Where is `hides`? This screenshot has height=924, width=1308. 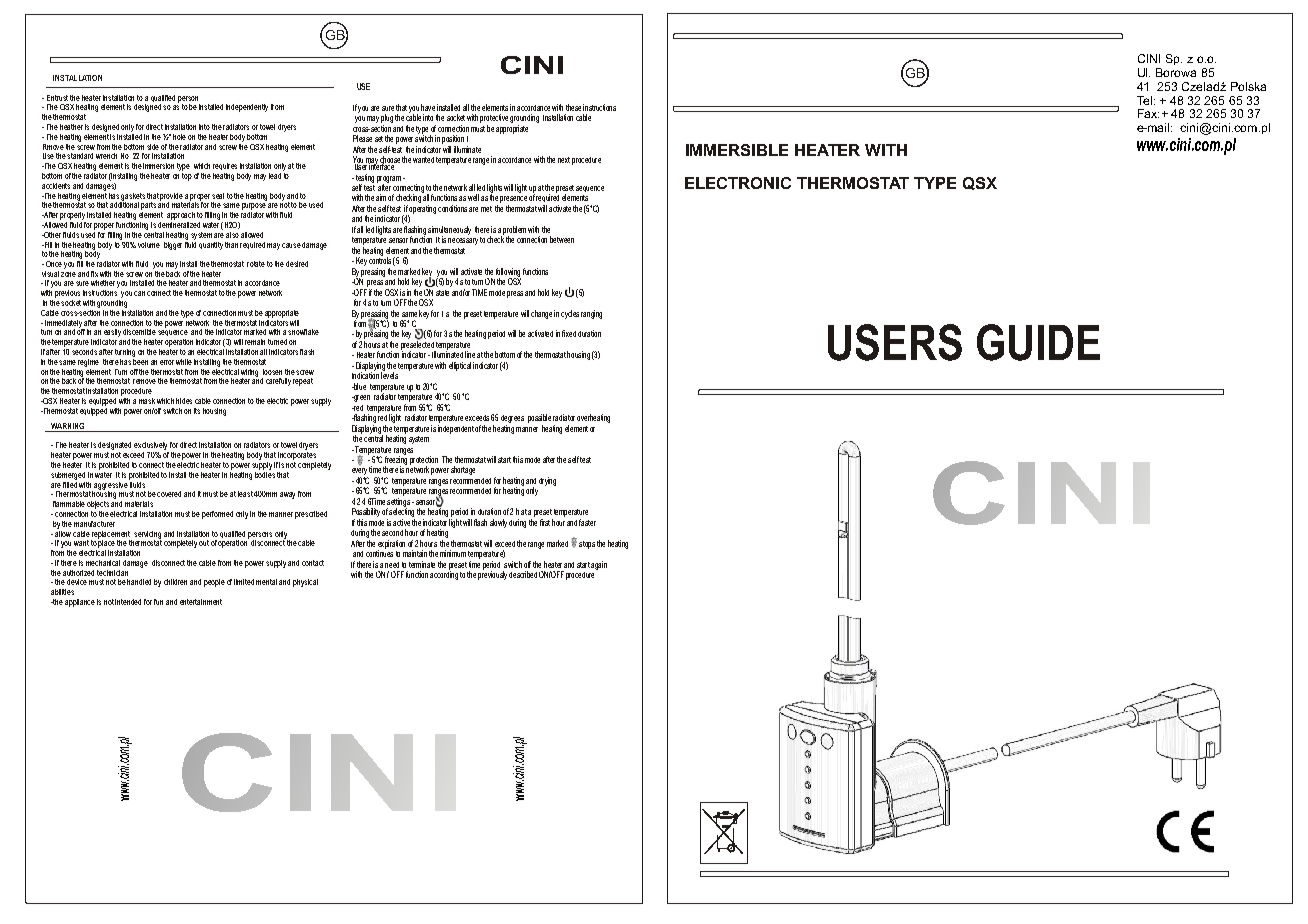
hides is located at coordinates (184, 401).
